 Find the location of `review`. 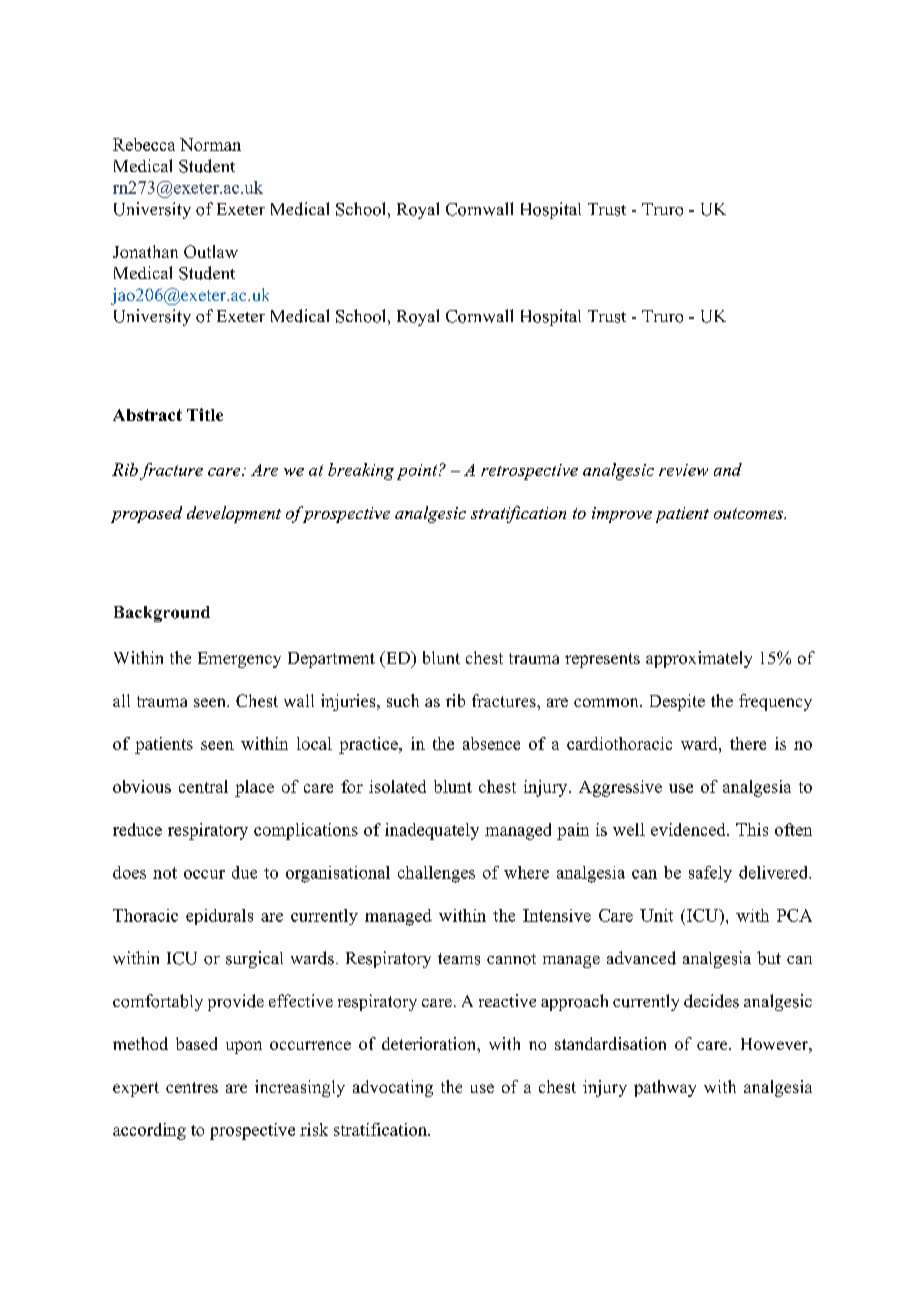

review is located at coordinates (683, 470).
